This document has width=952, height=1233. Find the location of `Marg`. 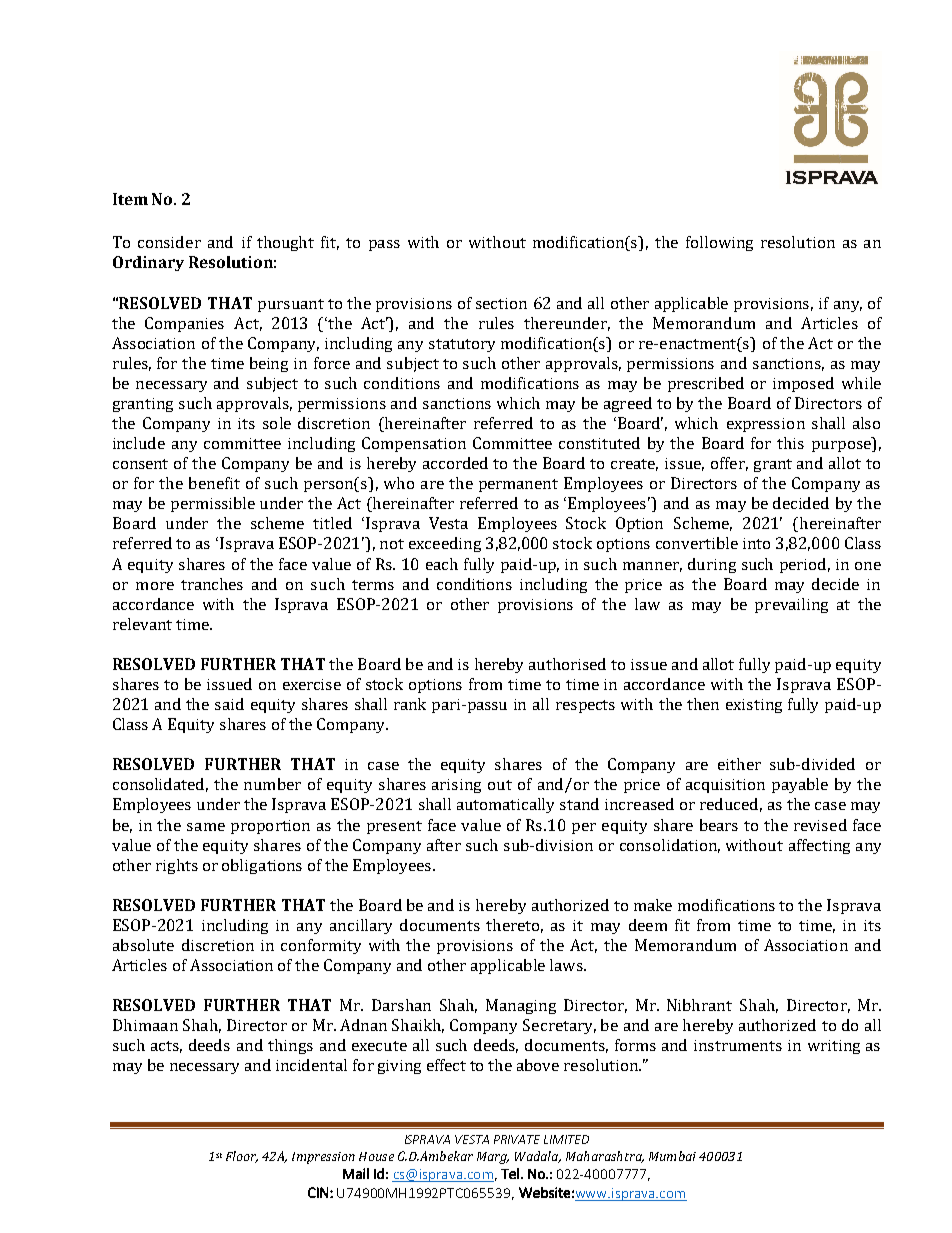

Marg is located at coordinates (493, 1158).
